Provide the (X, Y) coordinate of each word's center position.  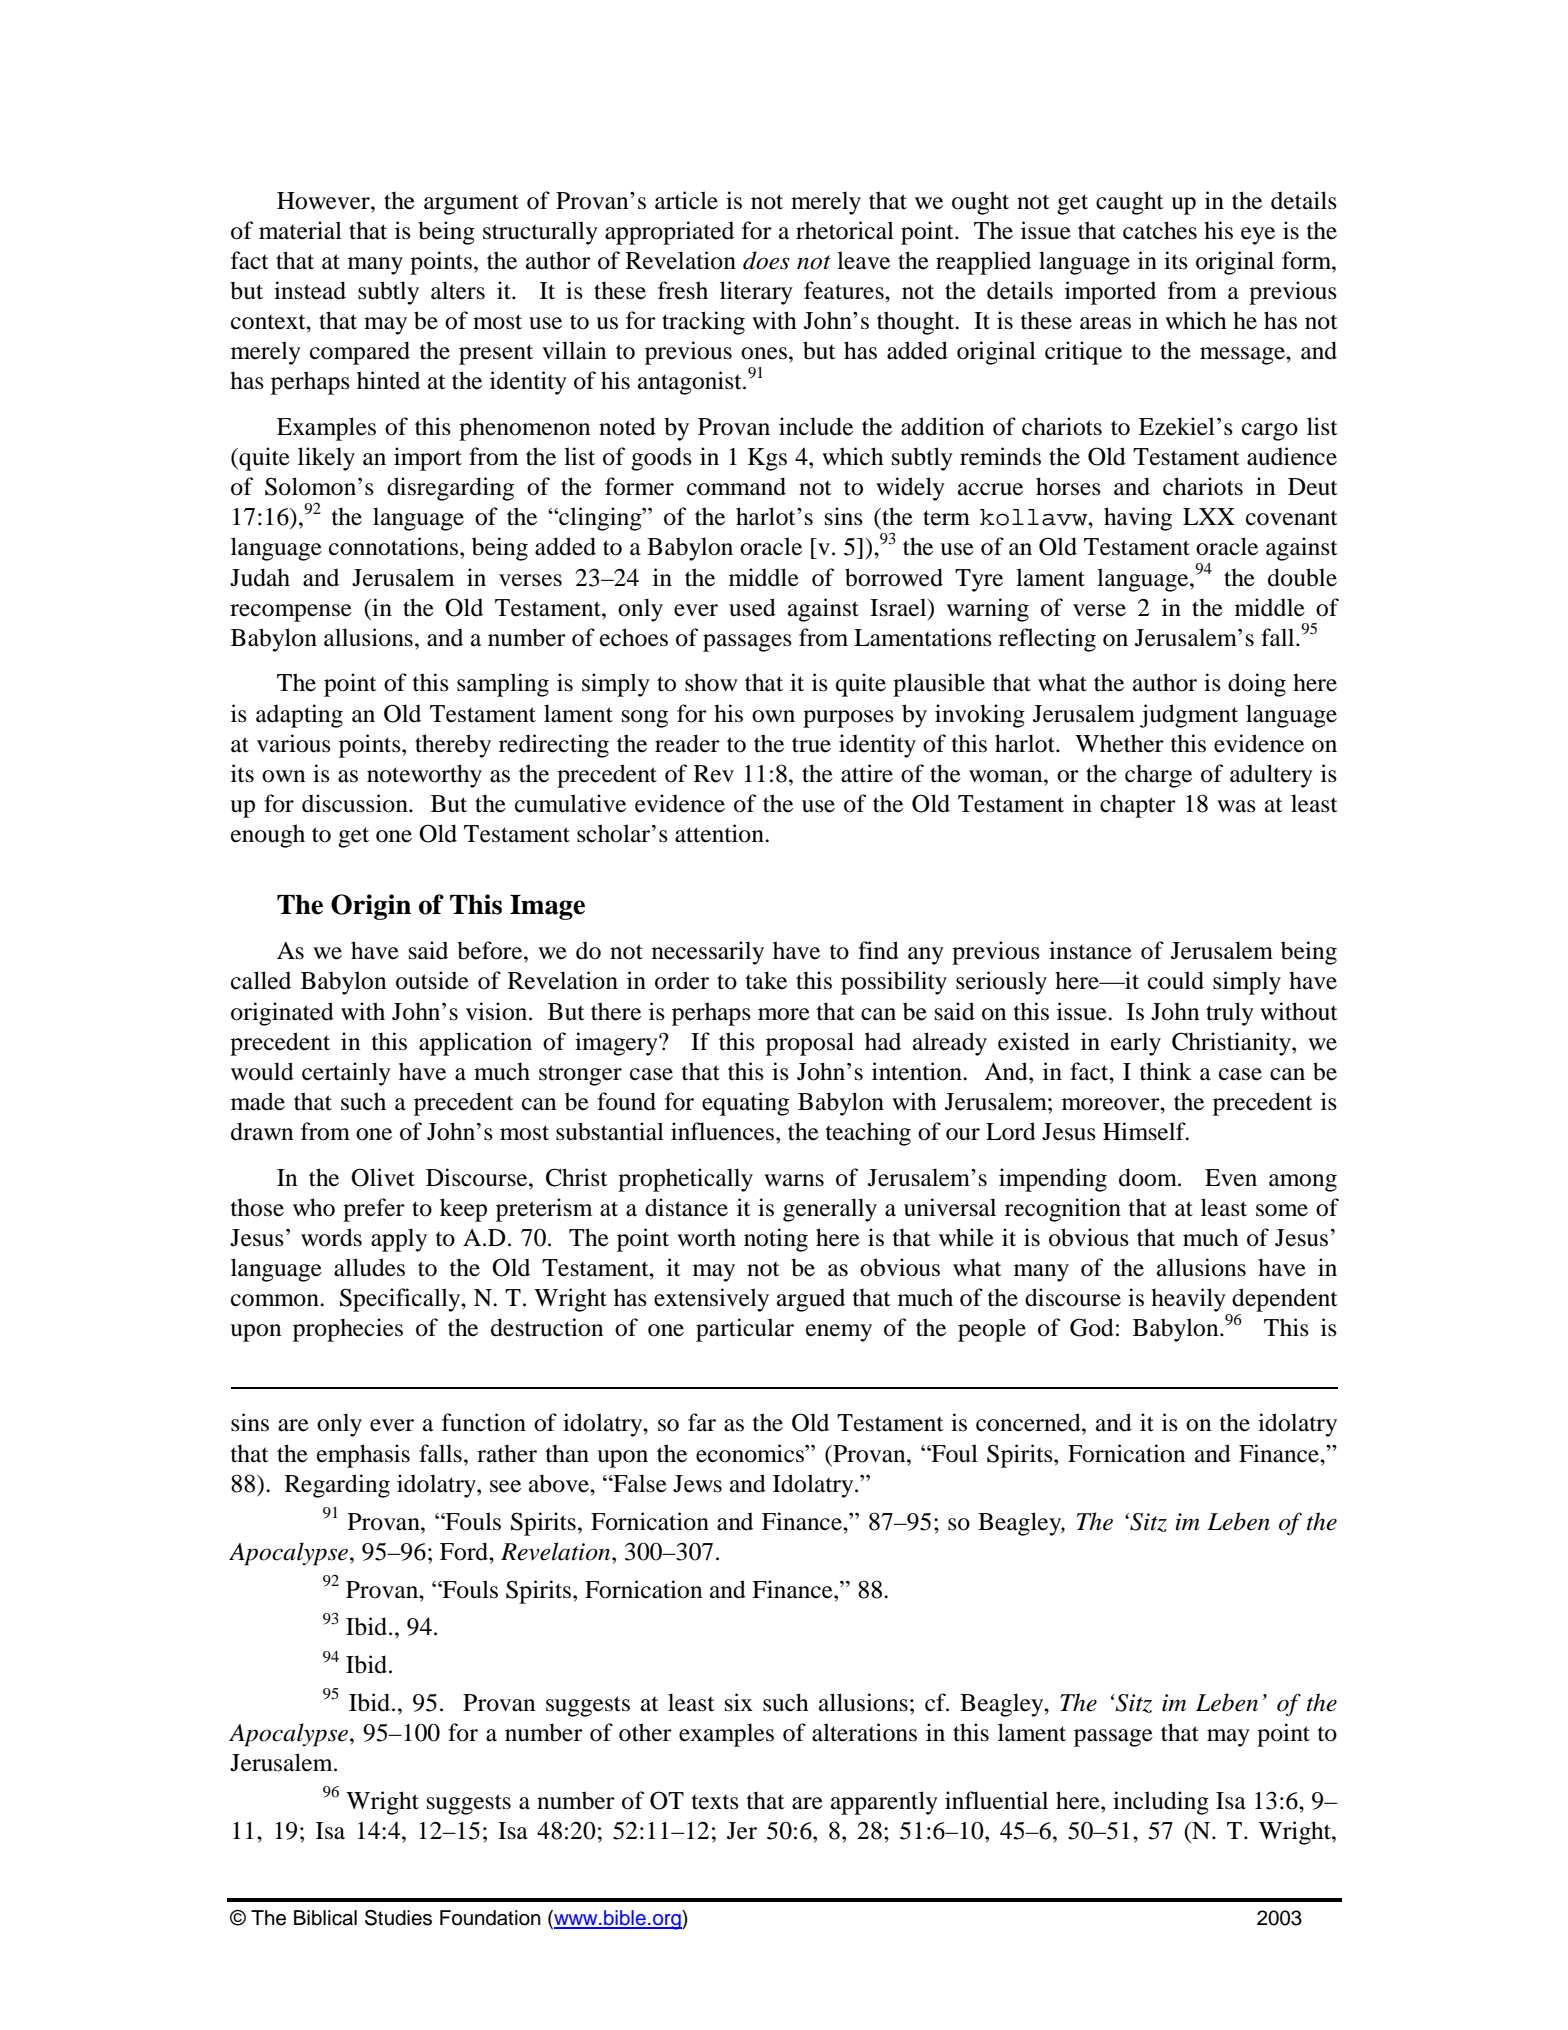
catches (1160, 230)
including (1161, 1803)
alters (458, 290)
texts (715, 1802)
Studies (398, 1918)
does (766, 260)
